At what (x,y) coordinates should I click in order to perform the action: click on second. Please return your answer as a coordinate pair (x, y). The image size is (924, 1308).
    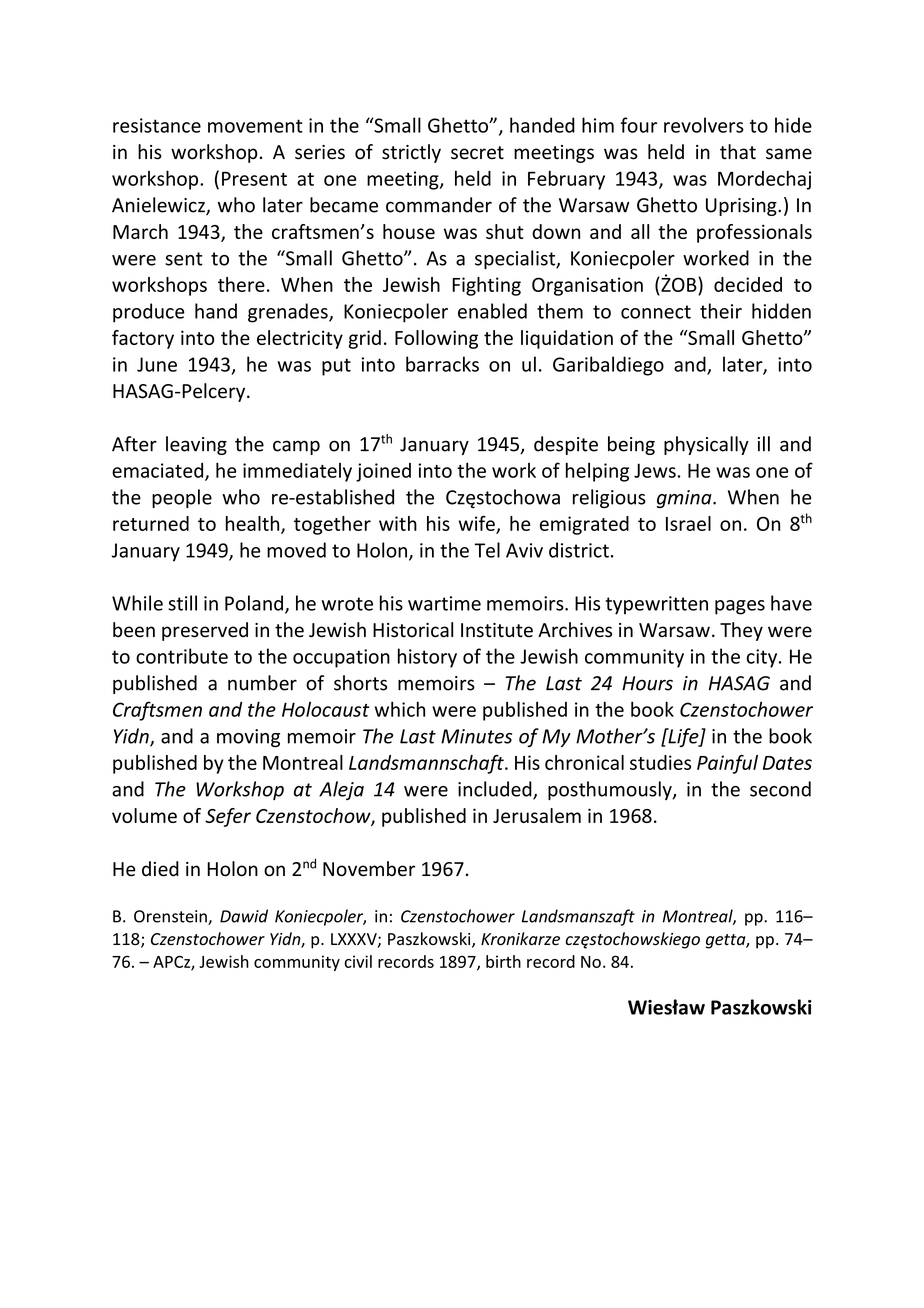
    Looking at the image, I should click on (780, 789).
